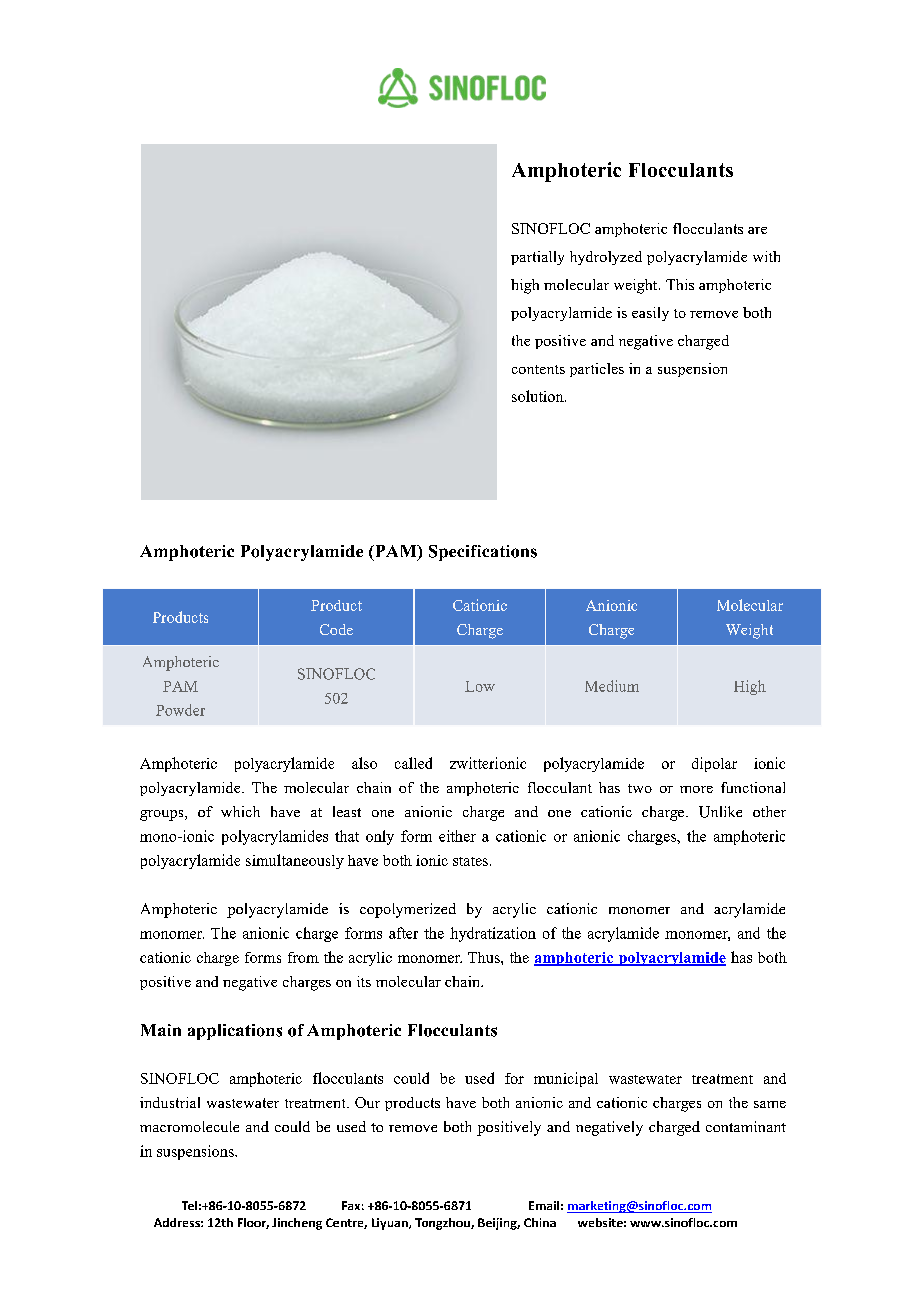 Image resolution: width=924 pixels, height=1308 pixels. What do you see at coordinates (680, 284) in the screenshot?
I see `This` at bounding box center [680, 284].
